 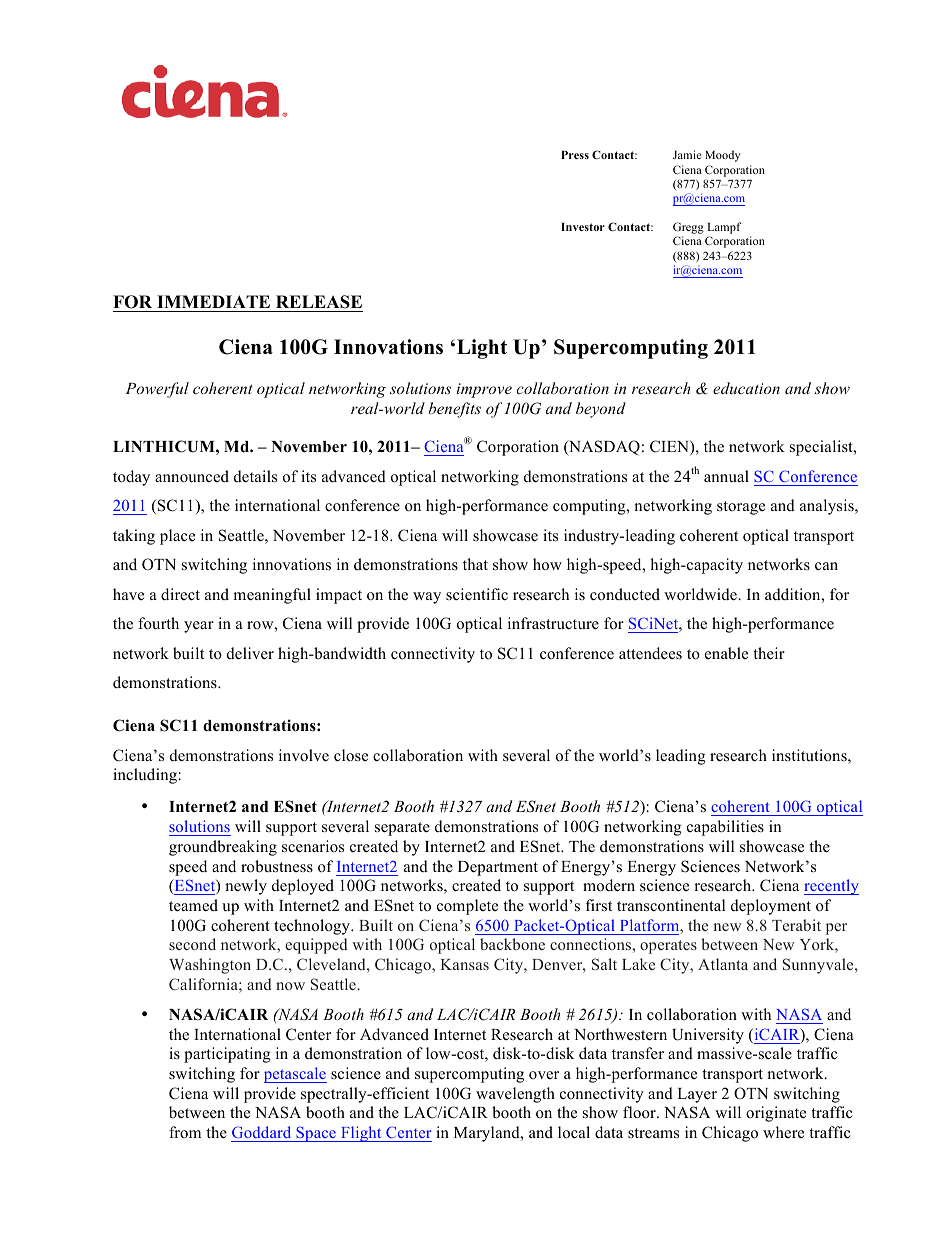 What do you see at coordinates (723, 156) in the image?
I see `Moody` at bounding box center [723, 156].
